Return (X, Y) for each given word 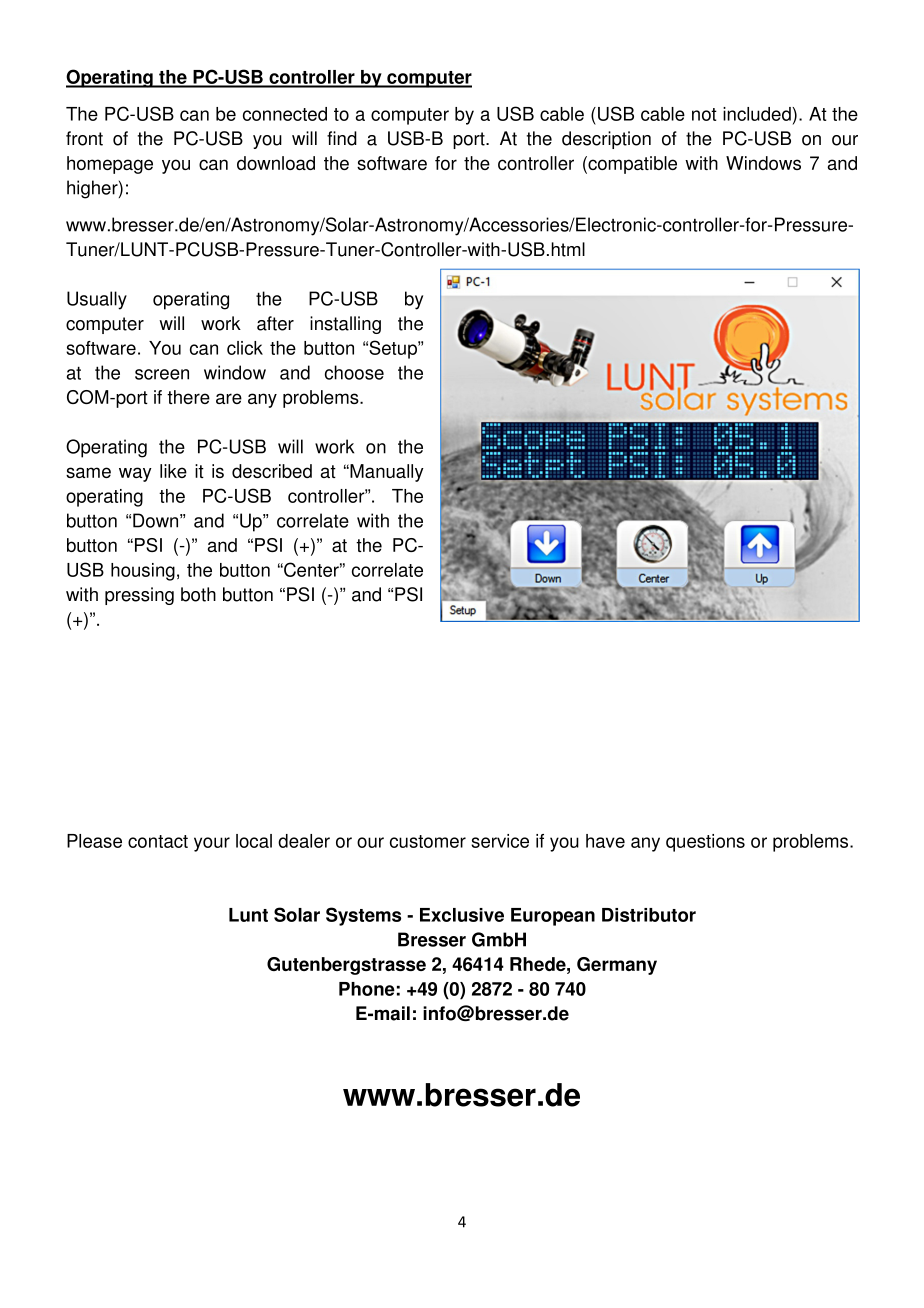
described (272, 471)
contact (158, 841)
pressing (139, 596)
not (704, 114)
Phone (367, 989)
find (342, 138)
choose (354, 372)
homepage (110, 165)
